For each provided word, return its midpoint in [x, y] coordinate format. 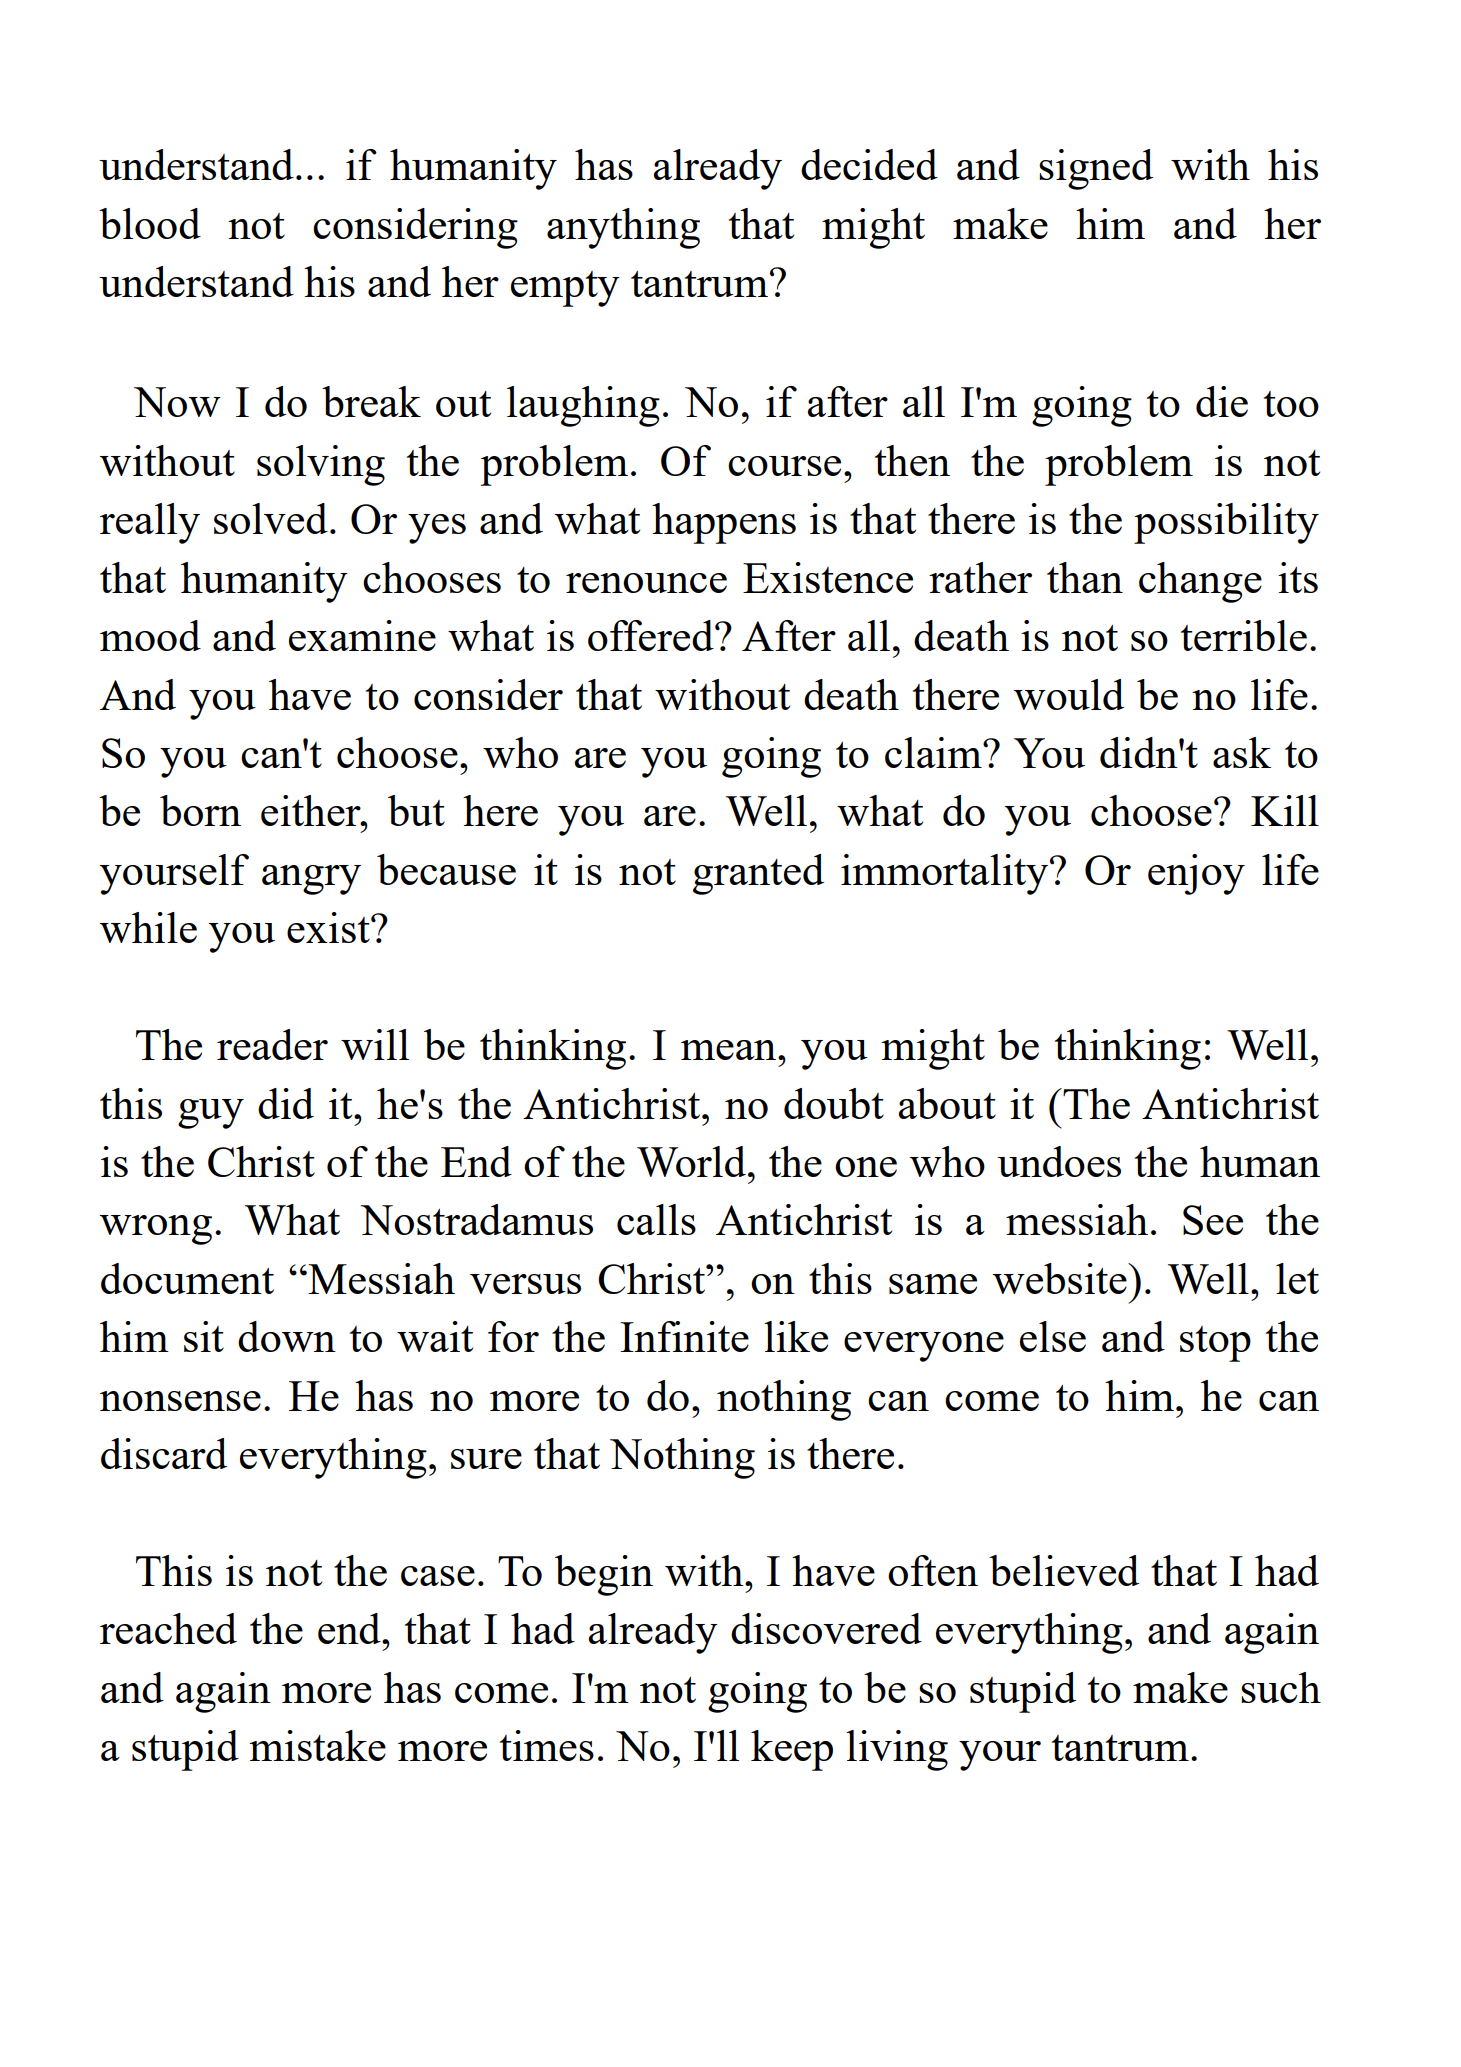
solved [271, 518]
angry [311, 880]
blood [150, 223]
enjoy [1196, 874]
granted [758, 874]
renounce [646, 583]
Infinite [684, 1336]
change [1200, 582]
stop [1215, 1344]
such [1281, 1687]
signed [1096, 169]
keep [792, 1750]
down [287, 1336]
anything [623, 228]
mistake [317, 1745]
